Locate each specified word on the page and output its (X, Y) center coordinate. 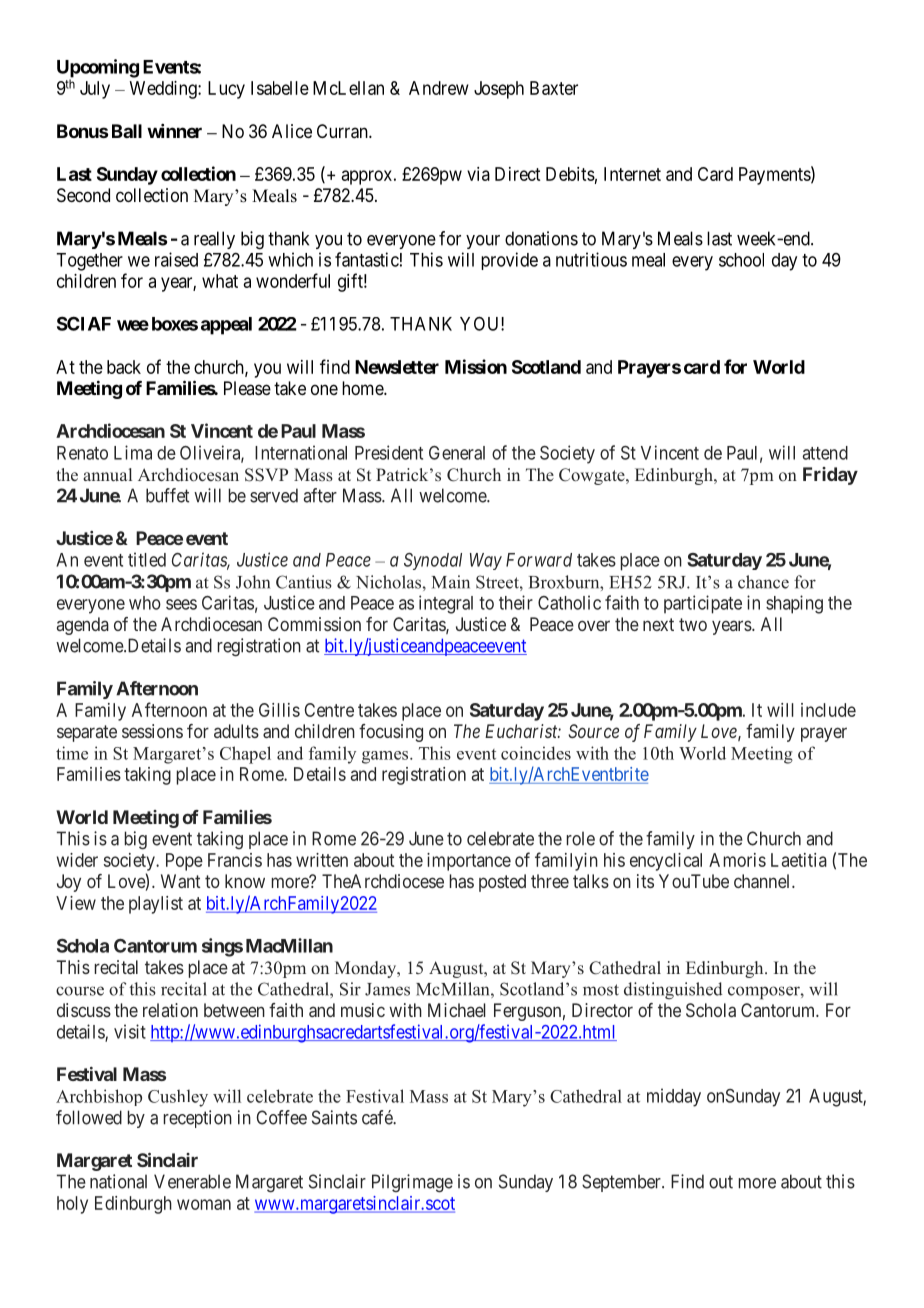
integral (446, 604)
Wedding (164, 90)
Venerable (192, 1181)
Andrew (439, 88)
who (145, 603)
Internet (632, 174)
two (693, 624)
